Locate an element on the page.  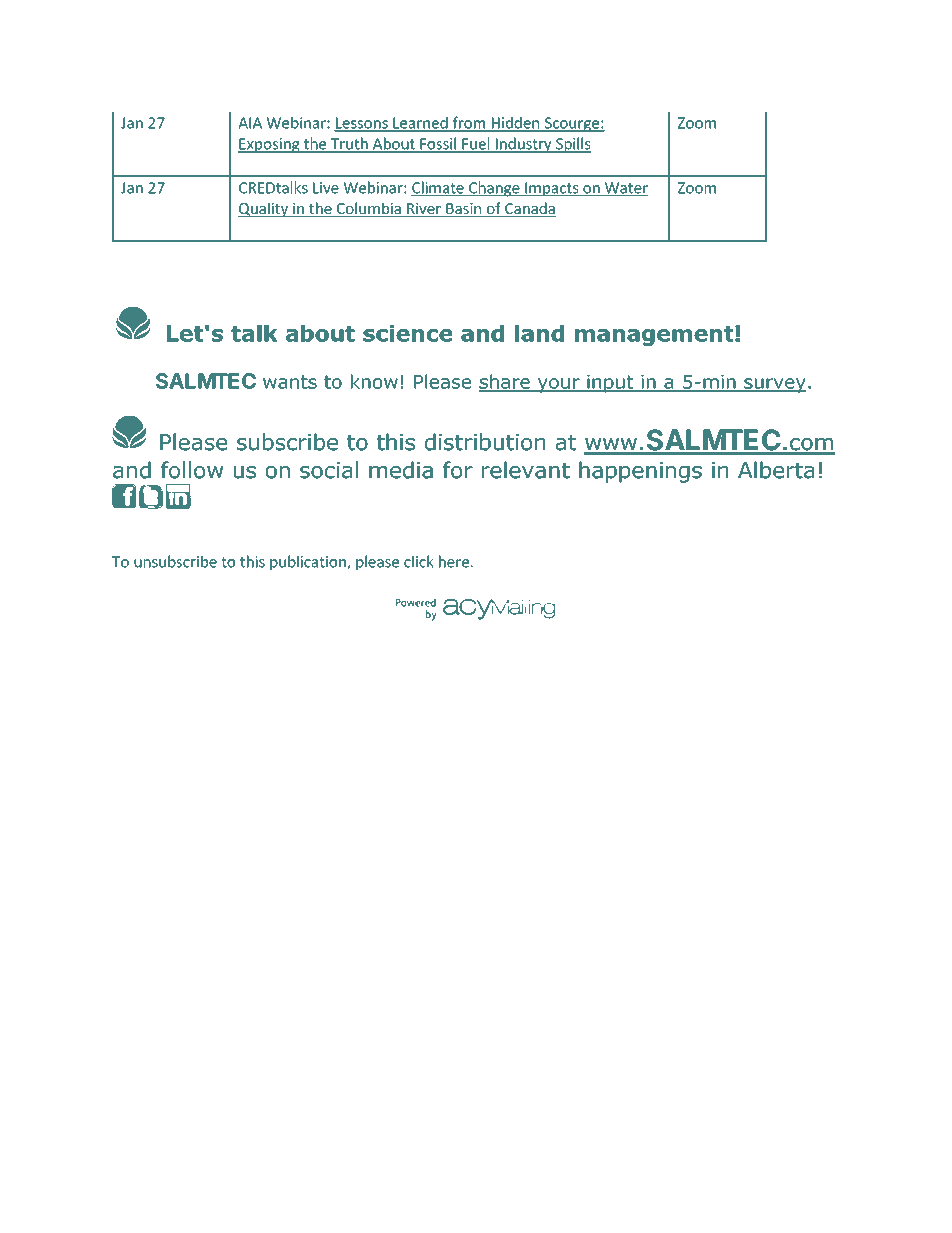
Exposing is located at coordinates (270, 145).
